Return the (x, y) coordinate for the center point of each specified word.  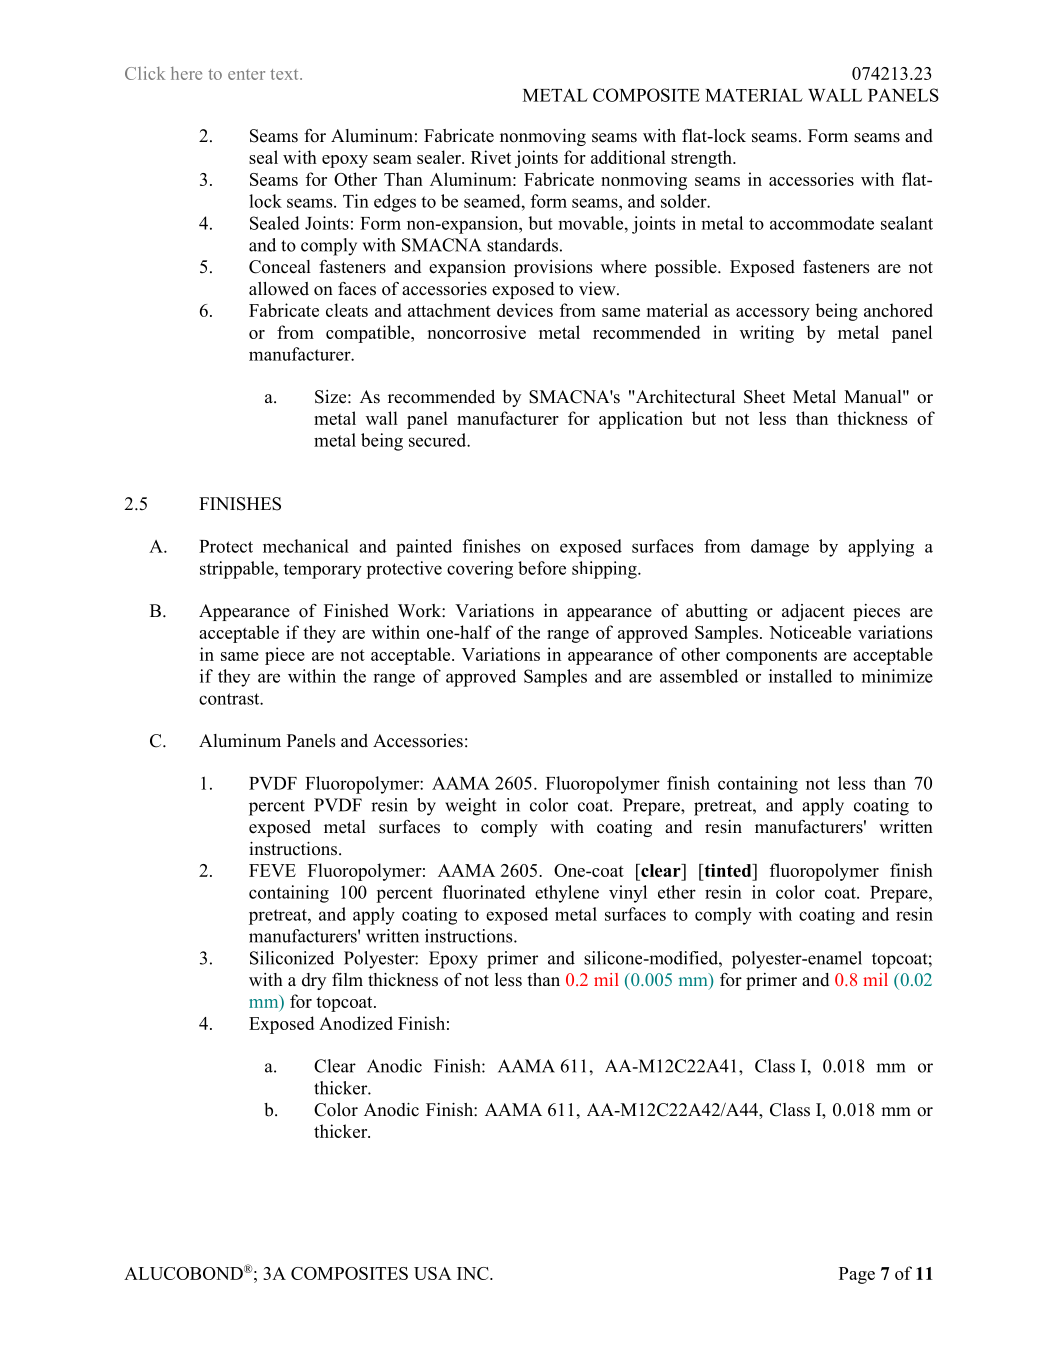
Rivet (491, 157)
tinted (728, 872)
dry (314, 981)
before (542, 568)
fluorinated (484, 892)
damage (780, 548)
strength (702, 159)
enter (246, 74)
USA (433, 1273)
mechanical (306, 546)
